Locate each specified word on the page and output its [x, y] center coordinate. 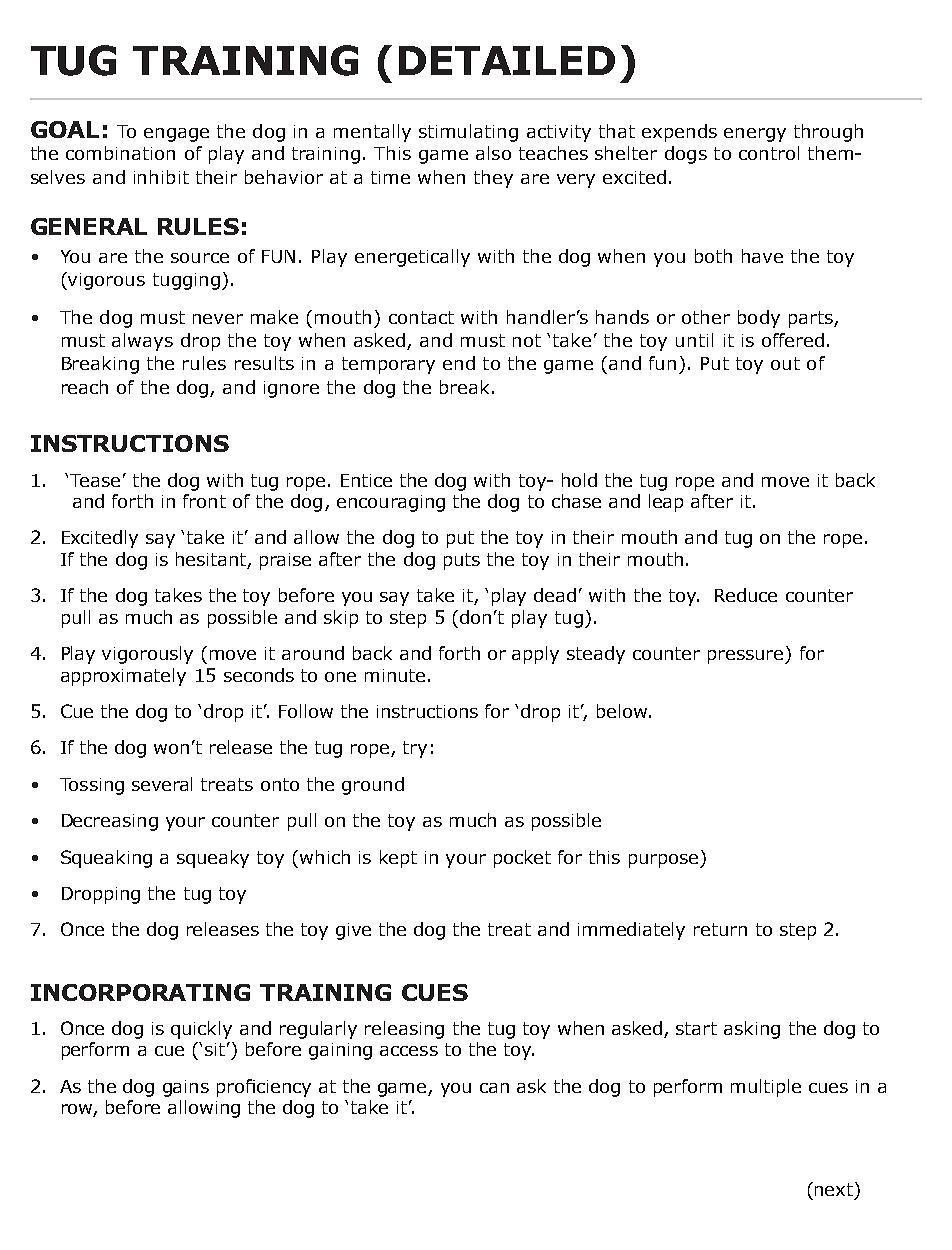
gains [186, 1088]
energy [755, 135]
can [494, 1088]
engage [176, 135]
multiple [766, 1088]
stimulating [468, 133]
